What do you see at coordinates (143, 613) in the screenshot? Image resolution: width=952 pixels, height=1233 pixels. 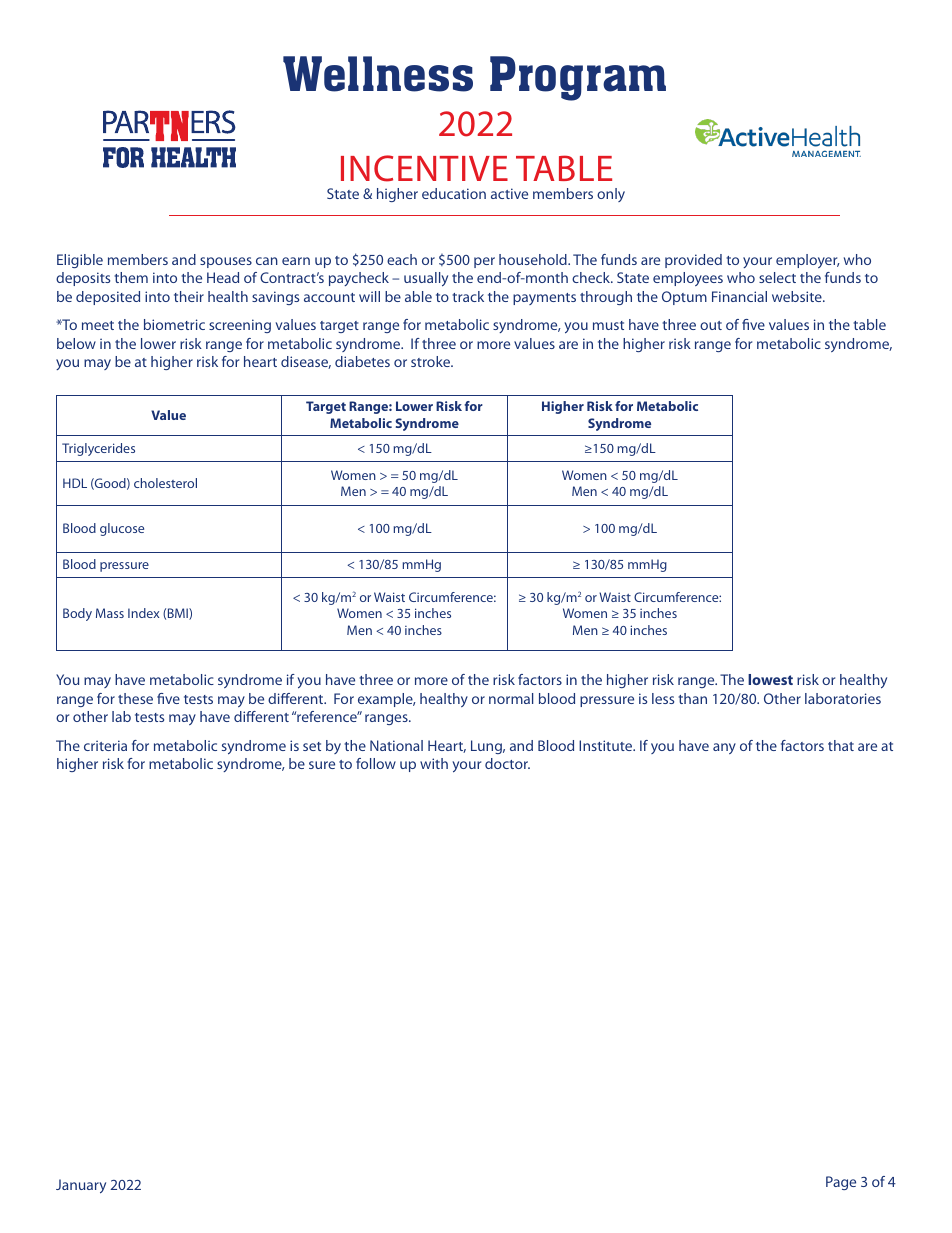 I see `Index` at bounding box center [143, 613].
